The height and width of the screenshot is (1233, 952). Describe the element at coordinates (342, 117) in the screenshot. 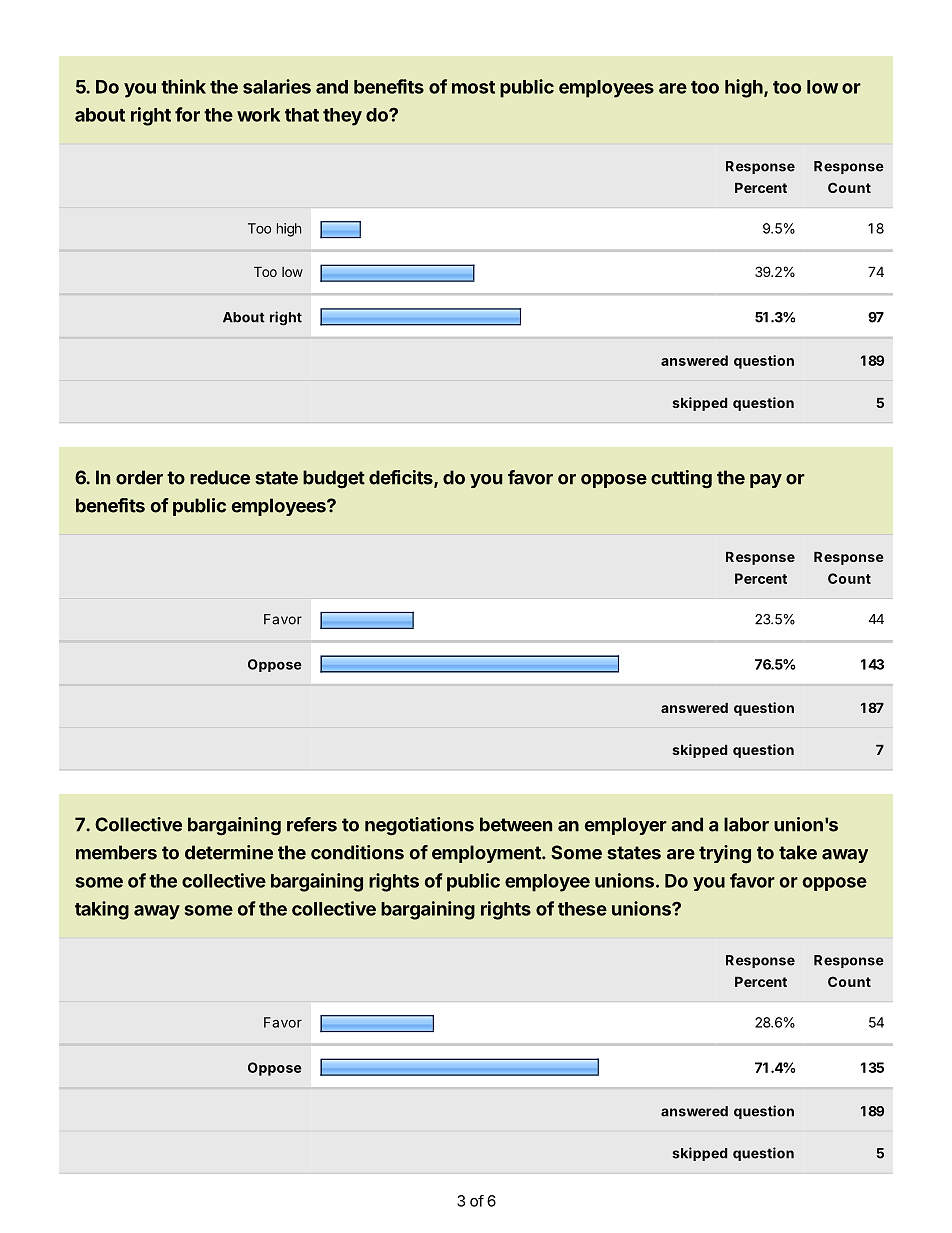

I see `they` at that location.
